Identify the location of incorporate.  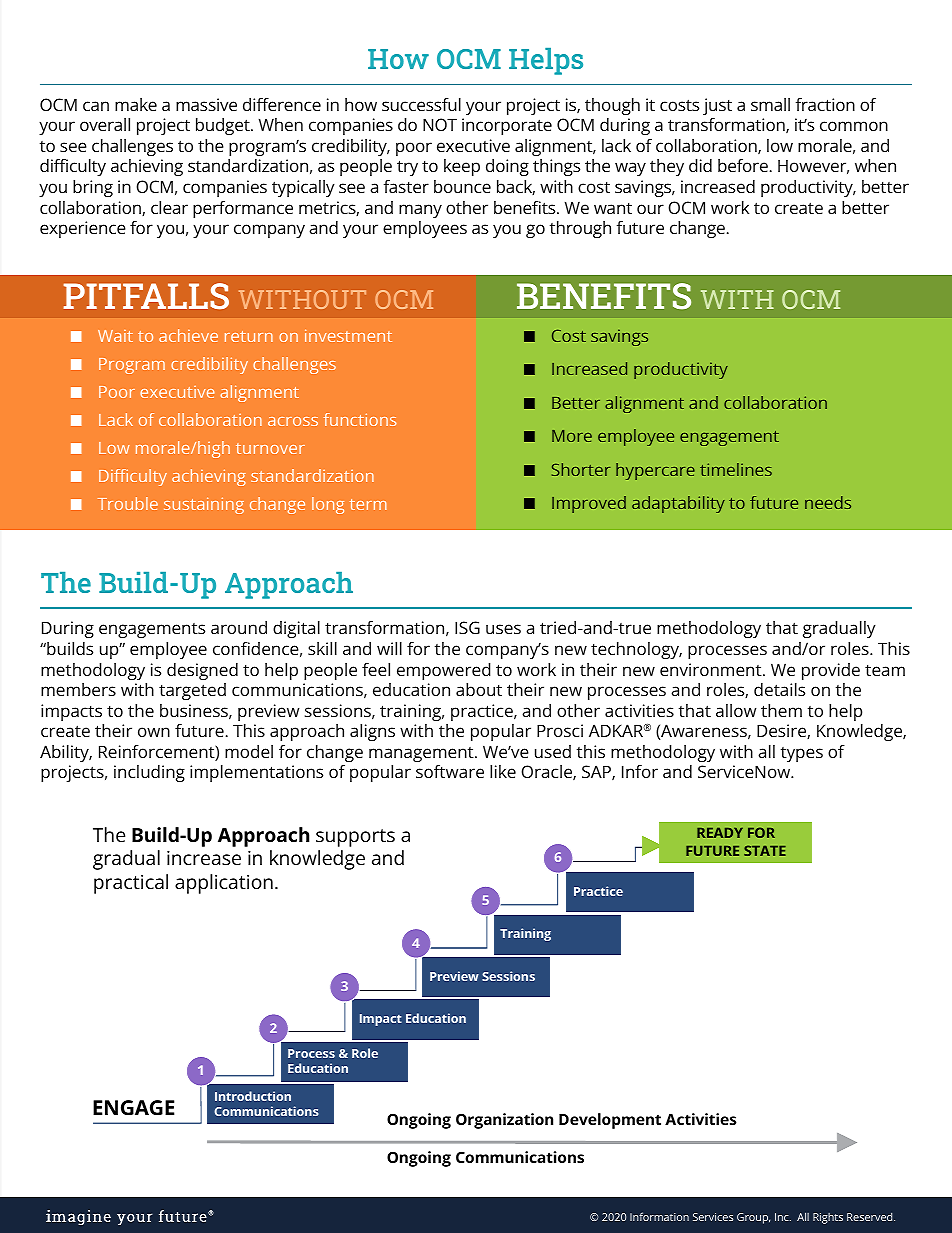
(507, 126).
